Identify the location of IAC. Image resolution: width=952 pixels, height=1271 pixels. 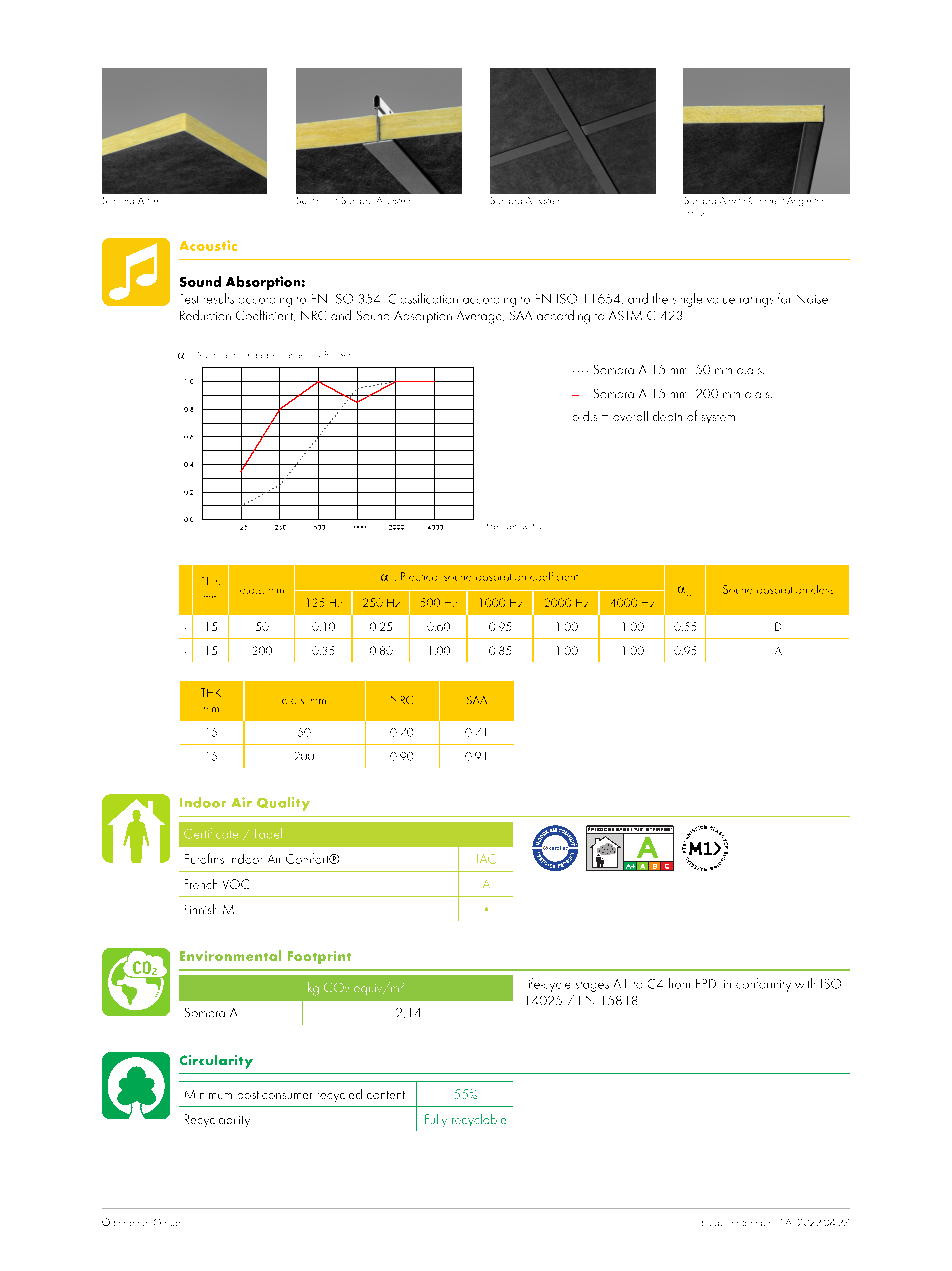
(486, 859).
